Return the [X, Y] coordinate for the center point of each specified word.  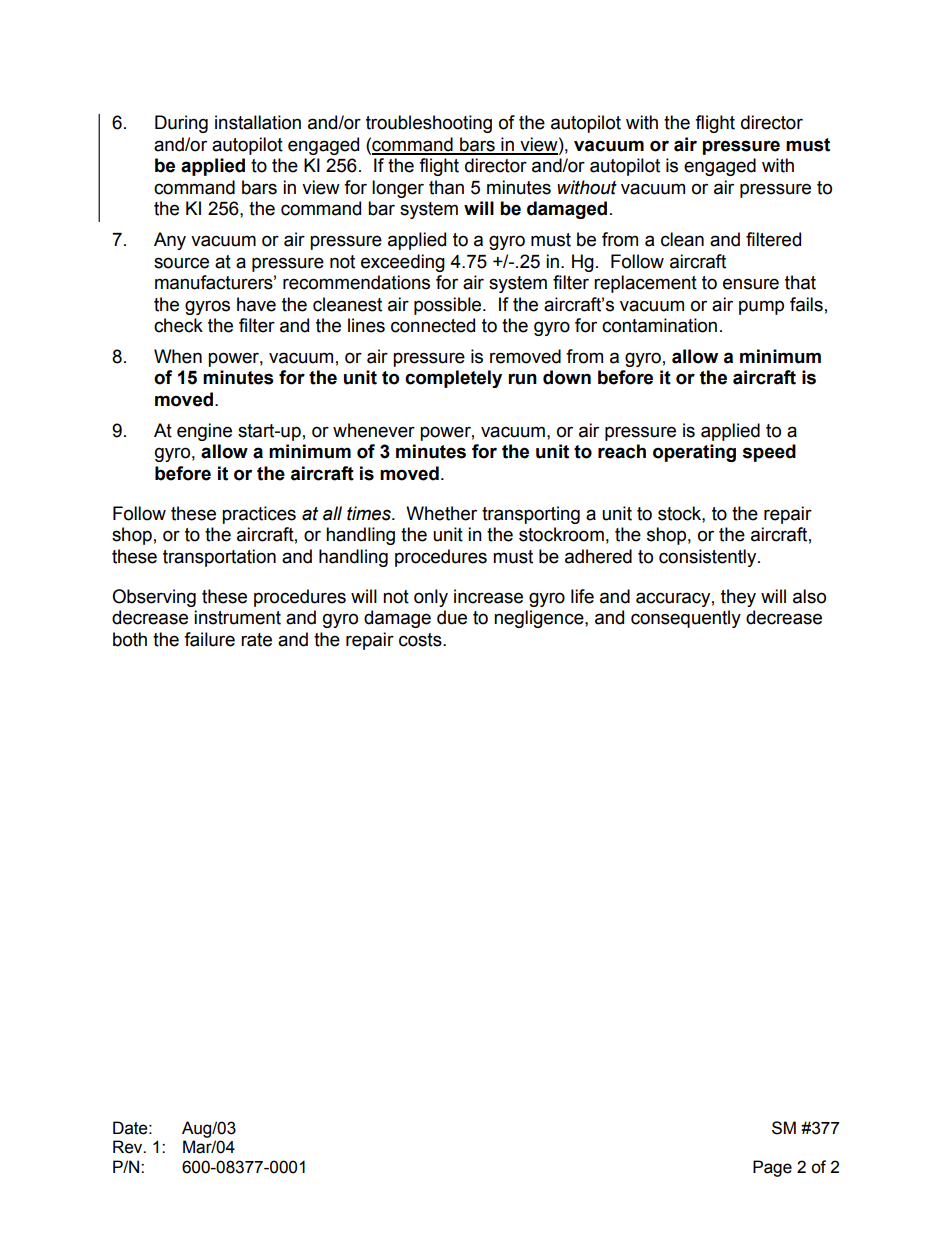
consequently [686, 619]
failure [209, 639]
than [446, 187]
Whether [441, 513]
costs [421, 640]
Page [772, 1168]
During [181, 124]
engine [204, 432]
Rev [129, 1147]
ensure [751, 284]
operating [694, 453]
